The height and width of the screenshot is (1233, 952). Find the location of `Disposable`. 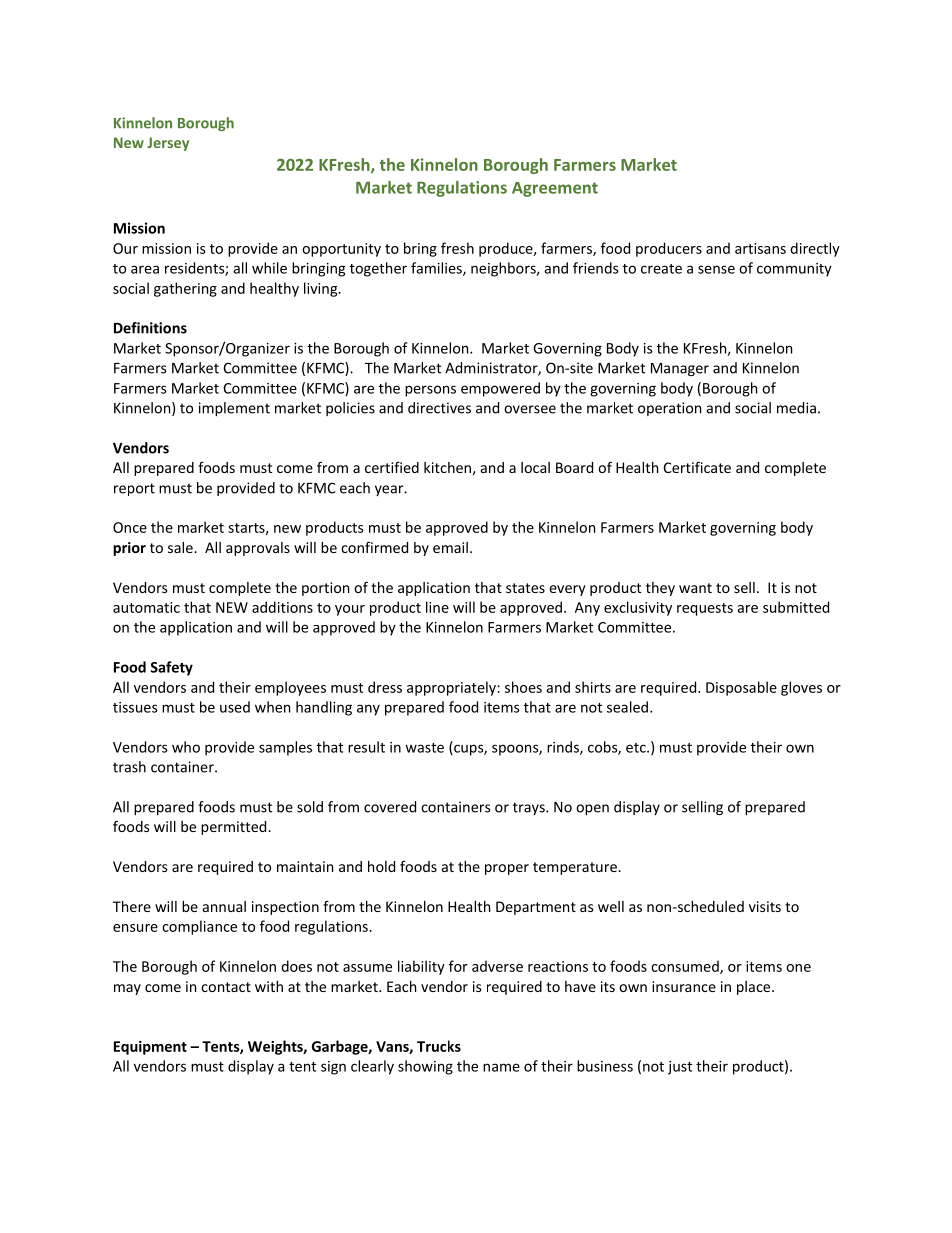

Disposable is located at coordinates (741, 688).
